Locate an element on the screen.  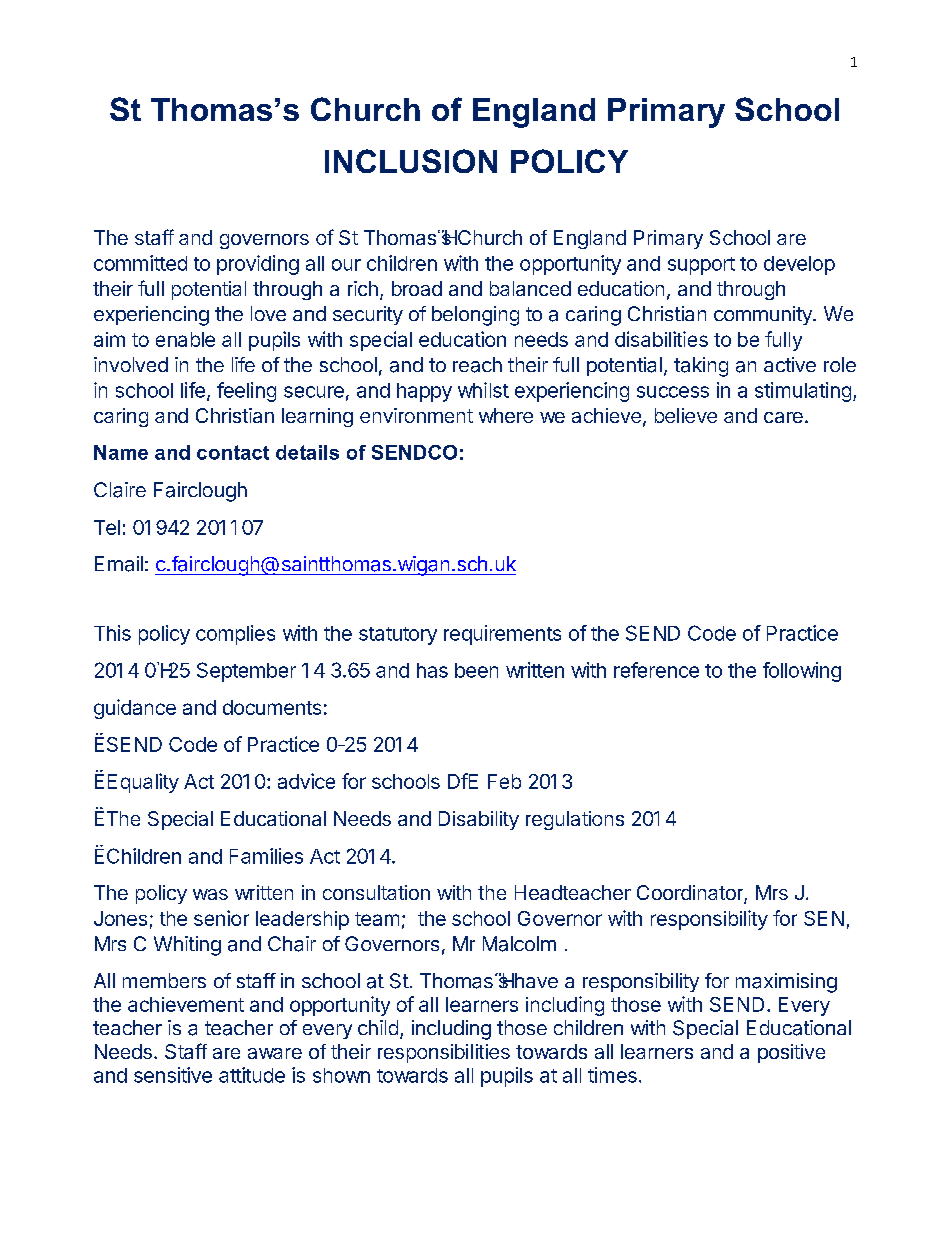
Feb is located at coordinates (504, 781).
